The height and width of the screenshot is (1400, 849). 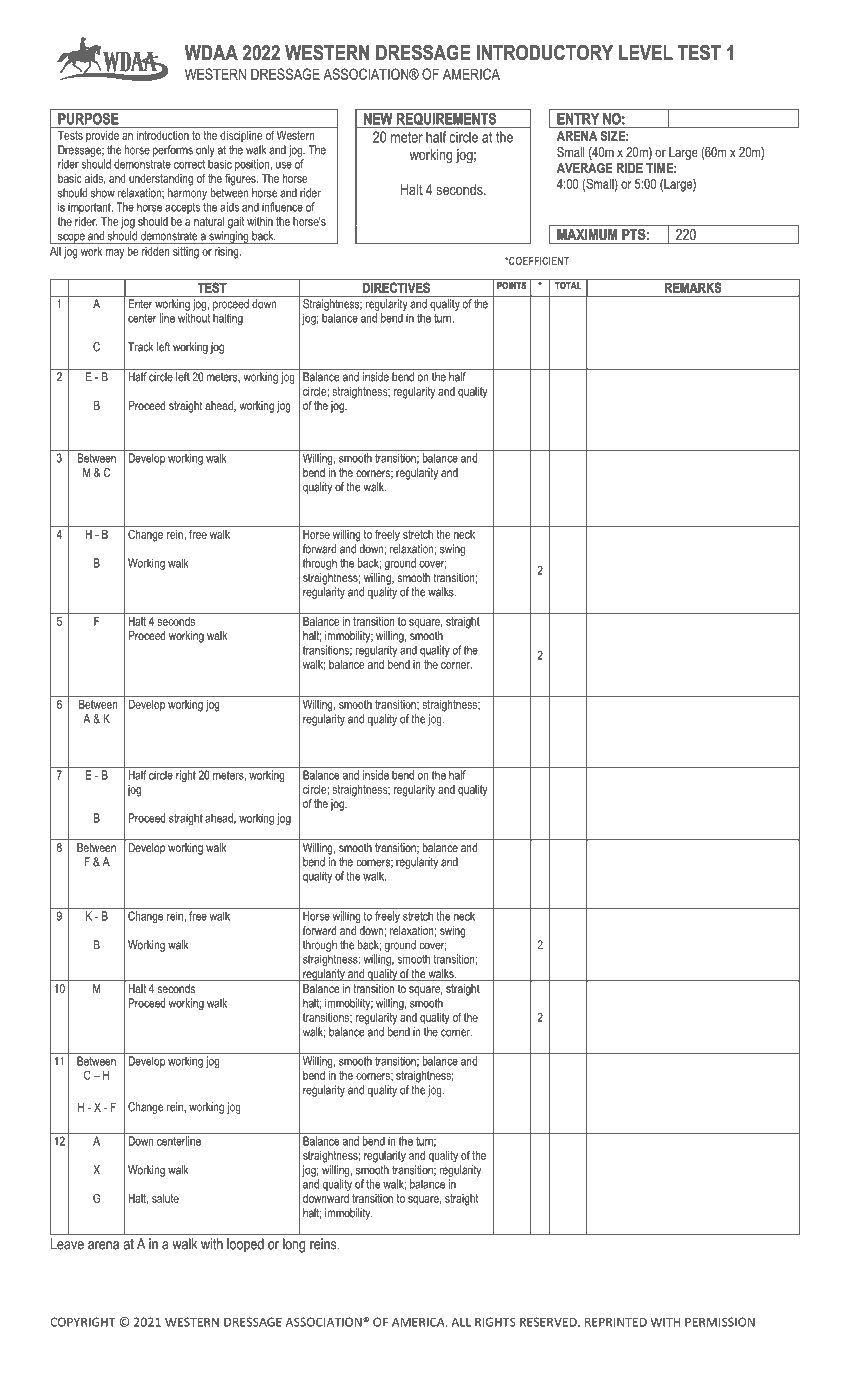 What do you see at coordinates (294, 1245) in the screenshot?
I see `long` at bounding box center [294, 1245].
